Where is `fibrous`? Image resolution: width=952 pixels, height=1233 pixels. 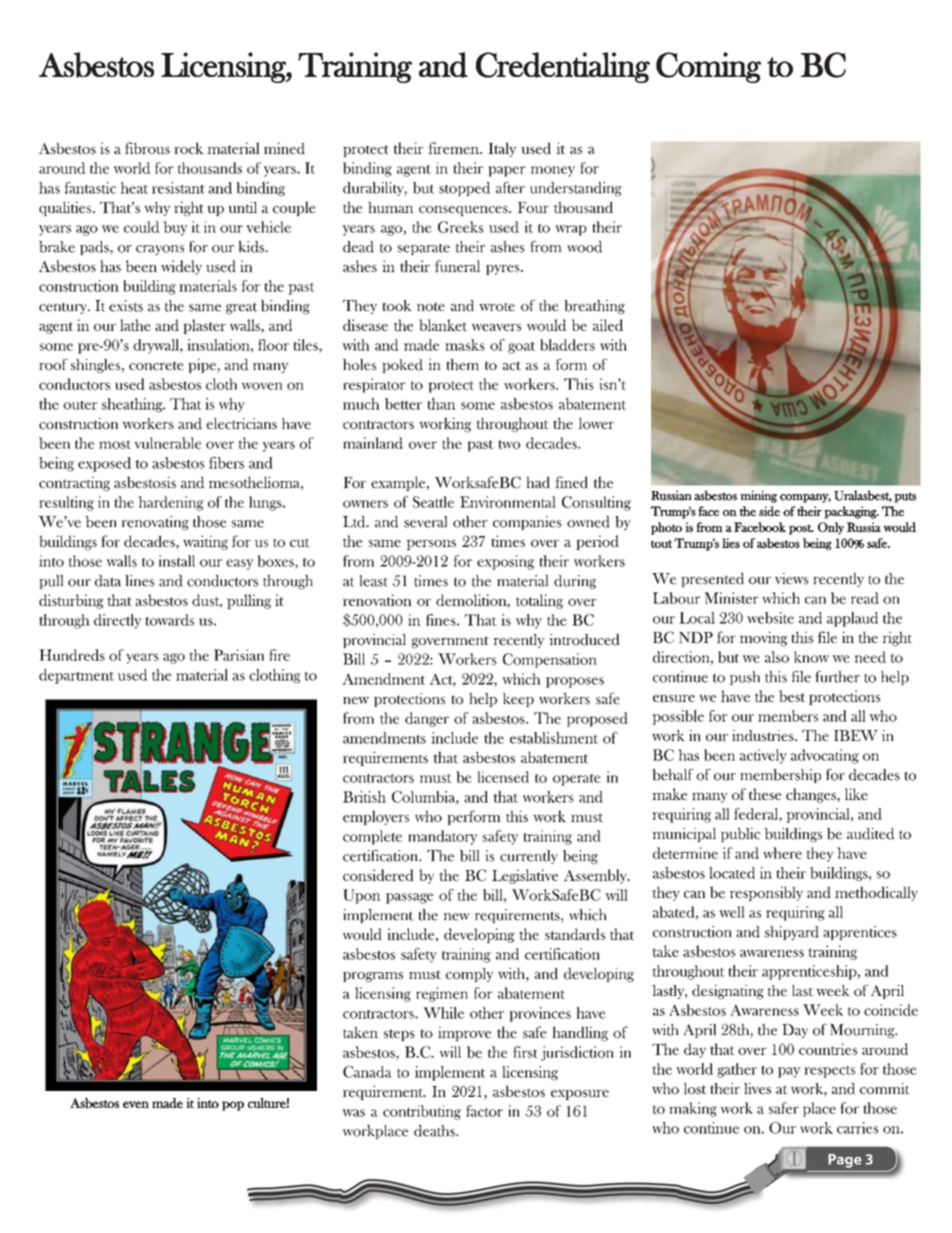
fibrous is located at coordinates (147, 148).
